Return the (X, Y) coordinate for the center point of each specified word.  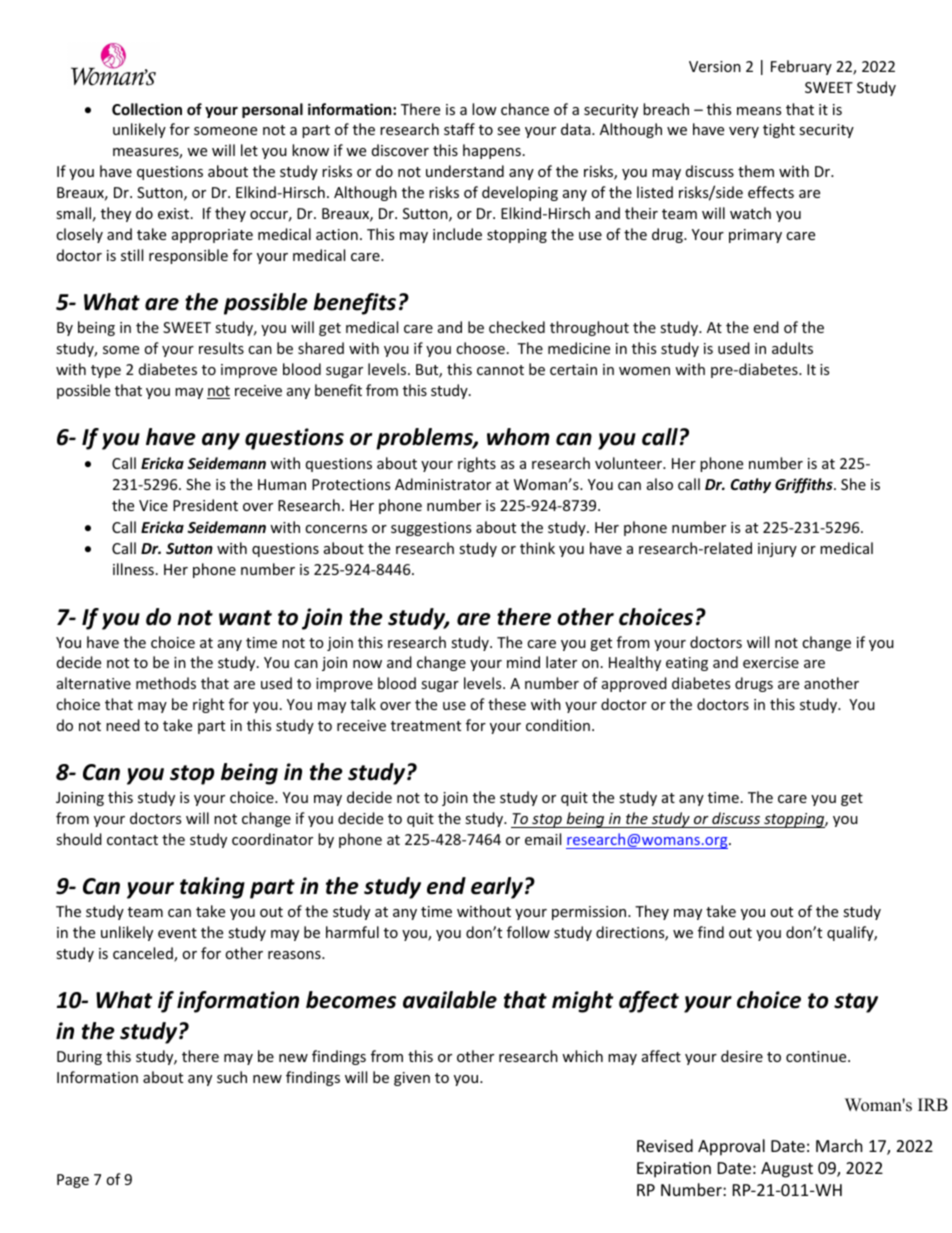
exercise (771, 662)
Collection (147, 109)
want (245, 618)
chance (525, 109)
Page (73, 1181)
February (801, 67)
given (412, 1079)
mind (523, 662)
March (839, 1145)
